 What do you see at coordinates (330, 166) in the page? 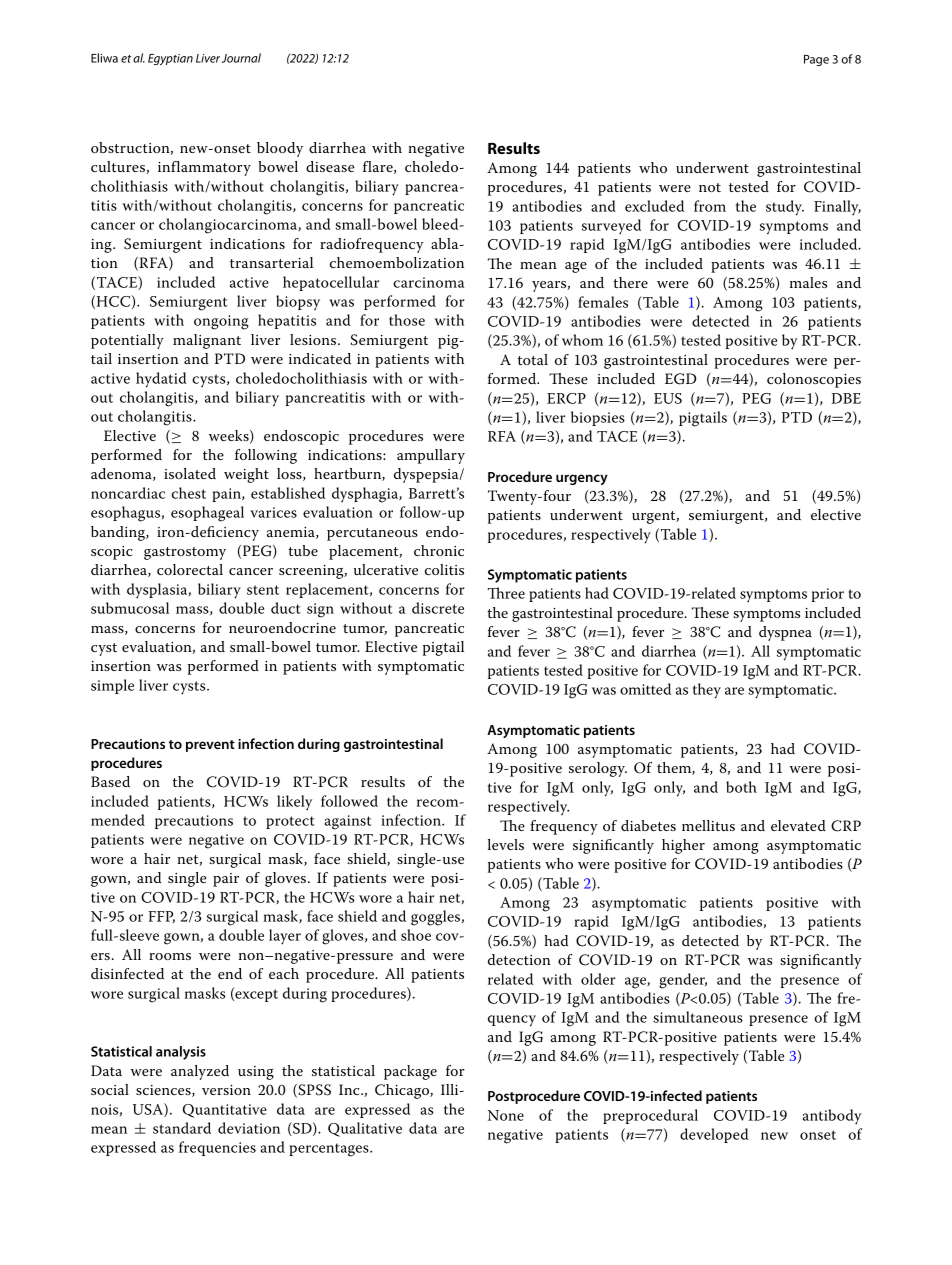
I see `disease` at bounding box center [330, 166].
